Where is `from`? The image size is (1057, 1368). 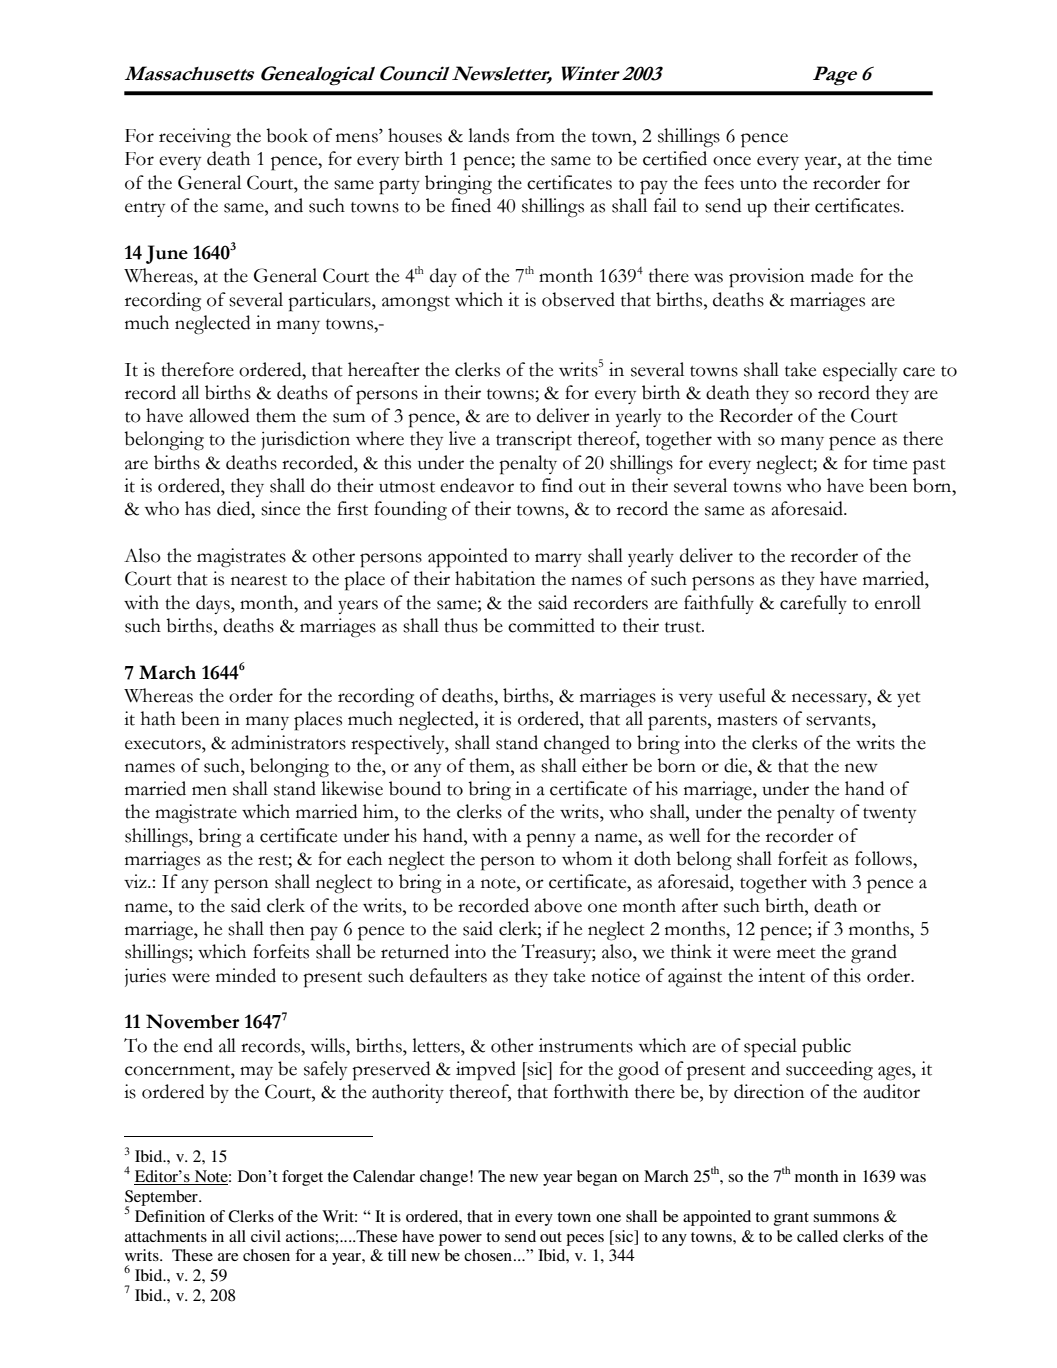 from is located at coordinates (535, 135).
